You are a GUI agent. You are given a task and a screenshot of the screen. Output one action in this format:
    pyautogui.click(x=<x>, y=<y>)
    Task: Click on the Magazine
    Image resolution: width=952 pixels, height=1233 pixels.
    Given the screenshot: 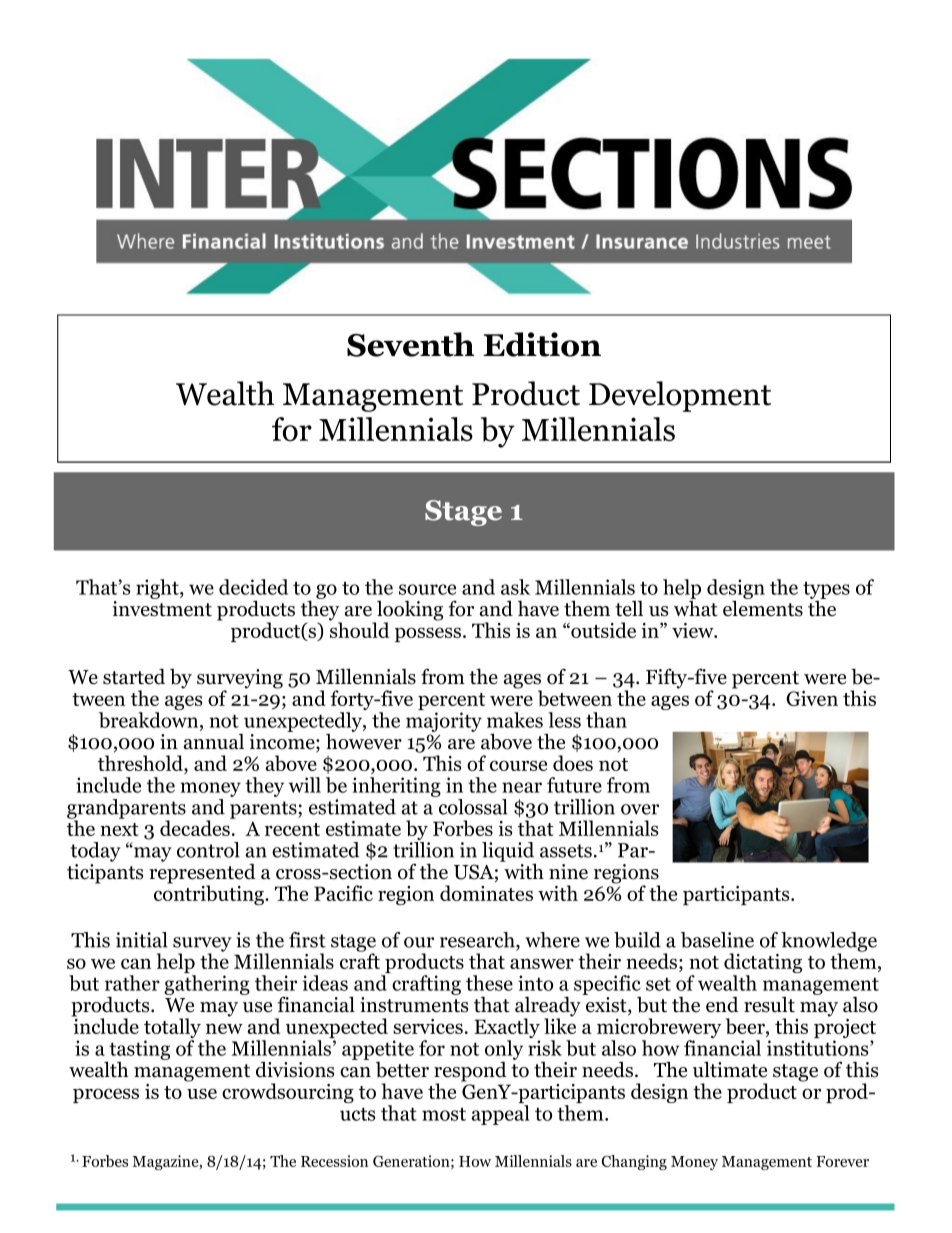 What is the action you would take?
    pyautogui.click(x=166, y=1162)
